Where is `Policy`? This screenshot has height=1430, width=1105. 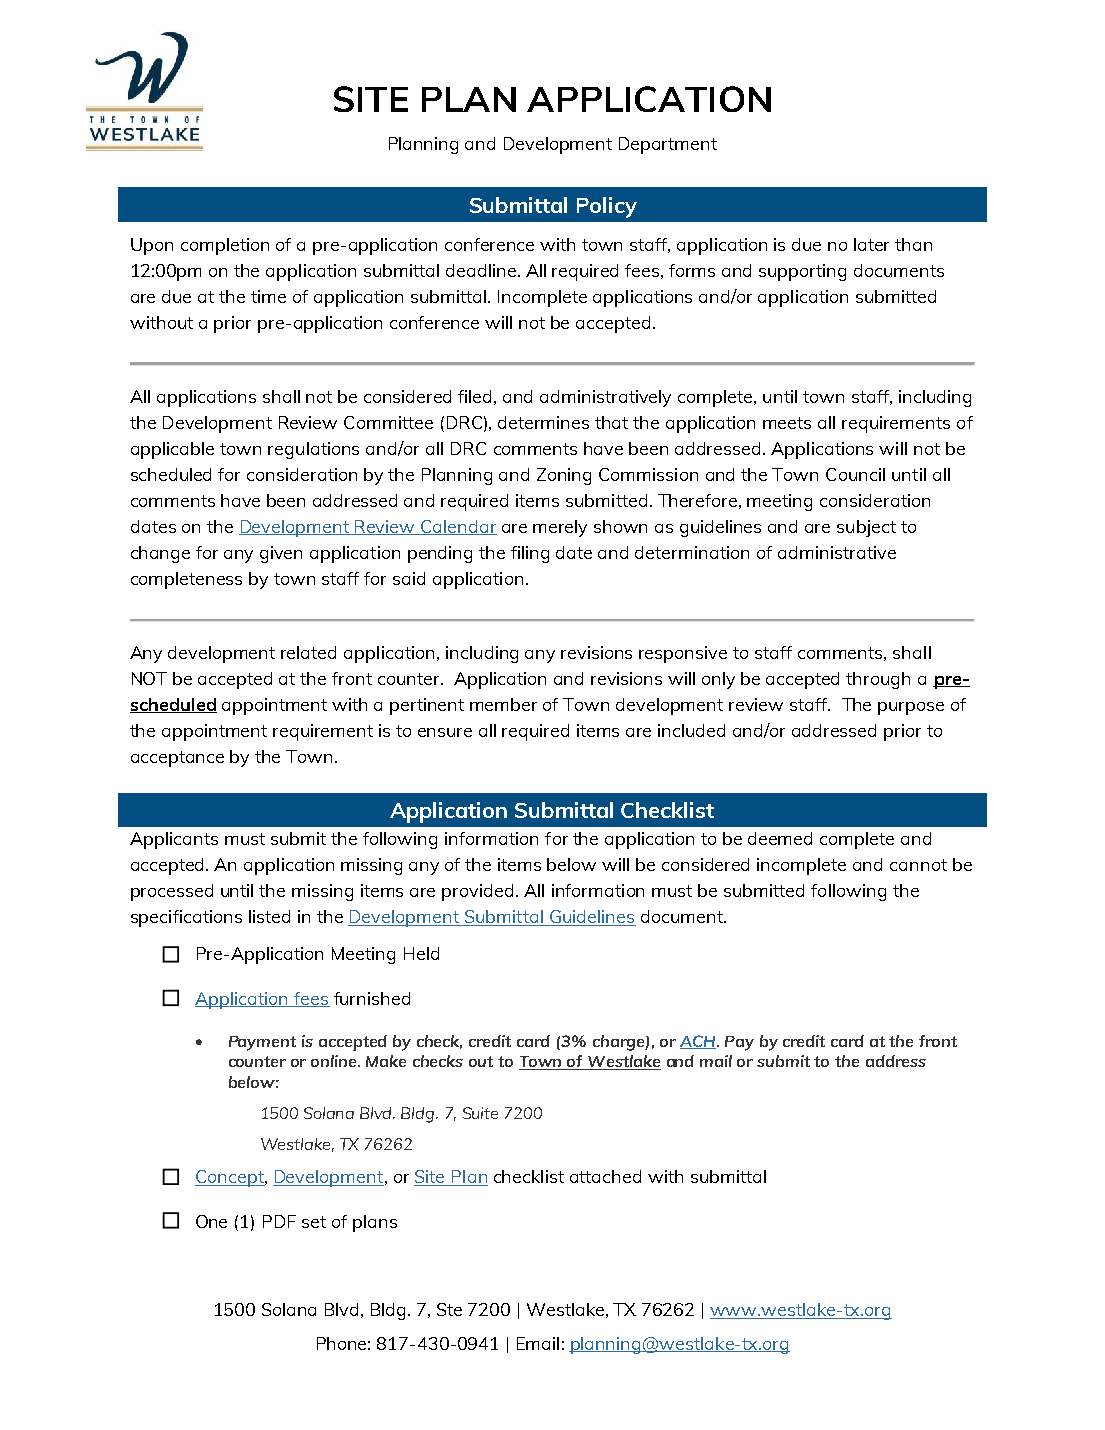 Policy is located at coordinates (607, 207).
